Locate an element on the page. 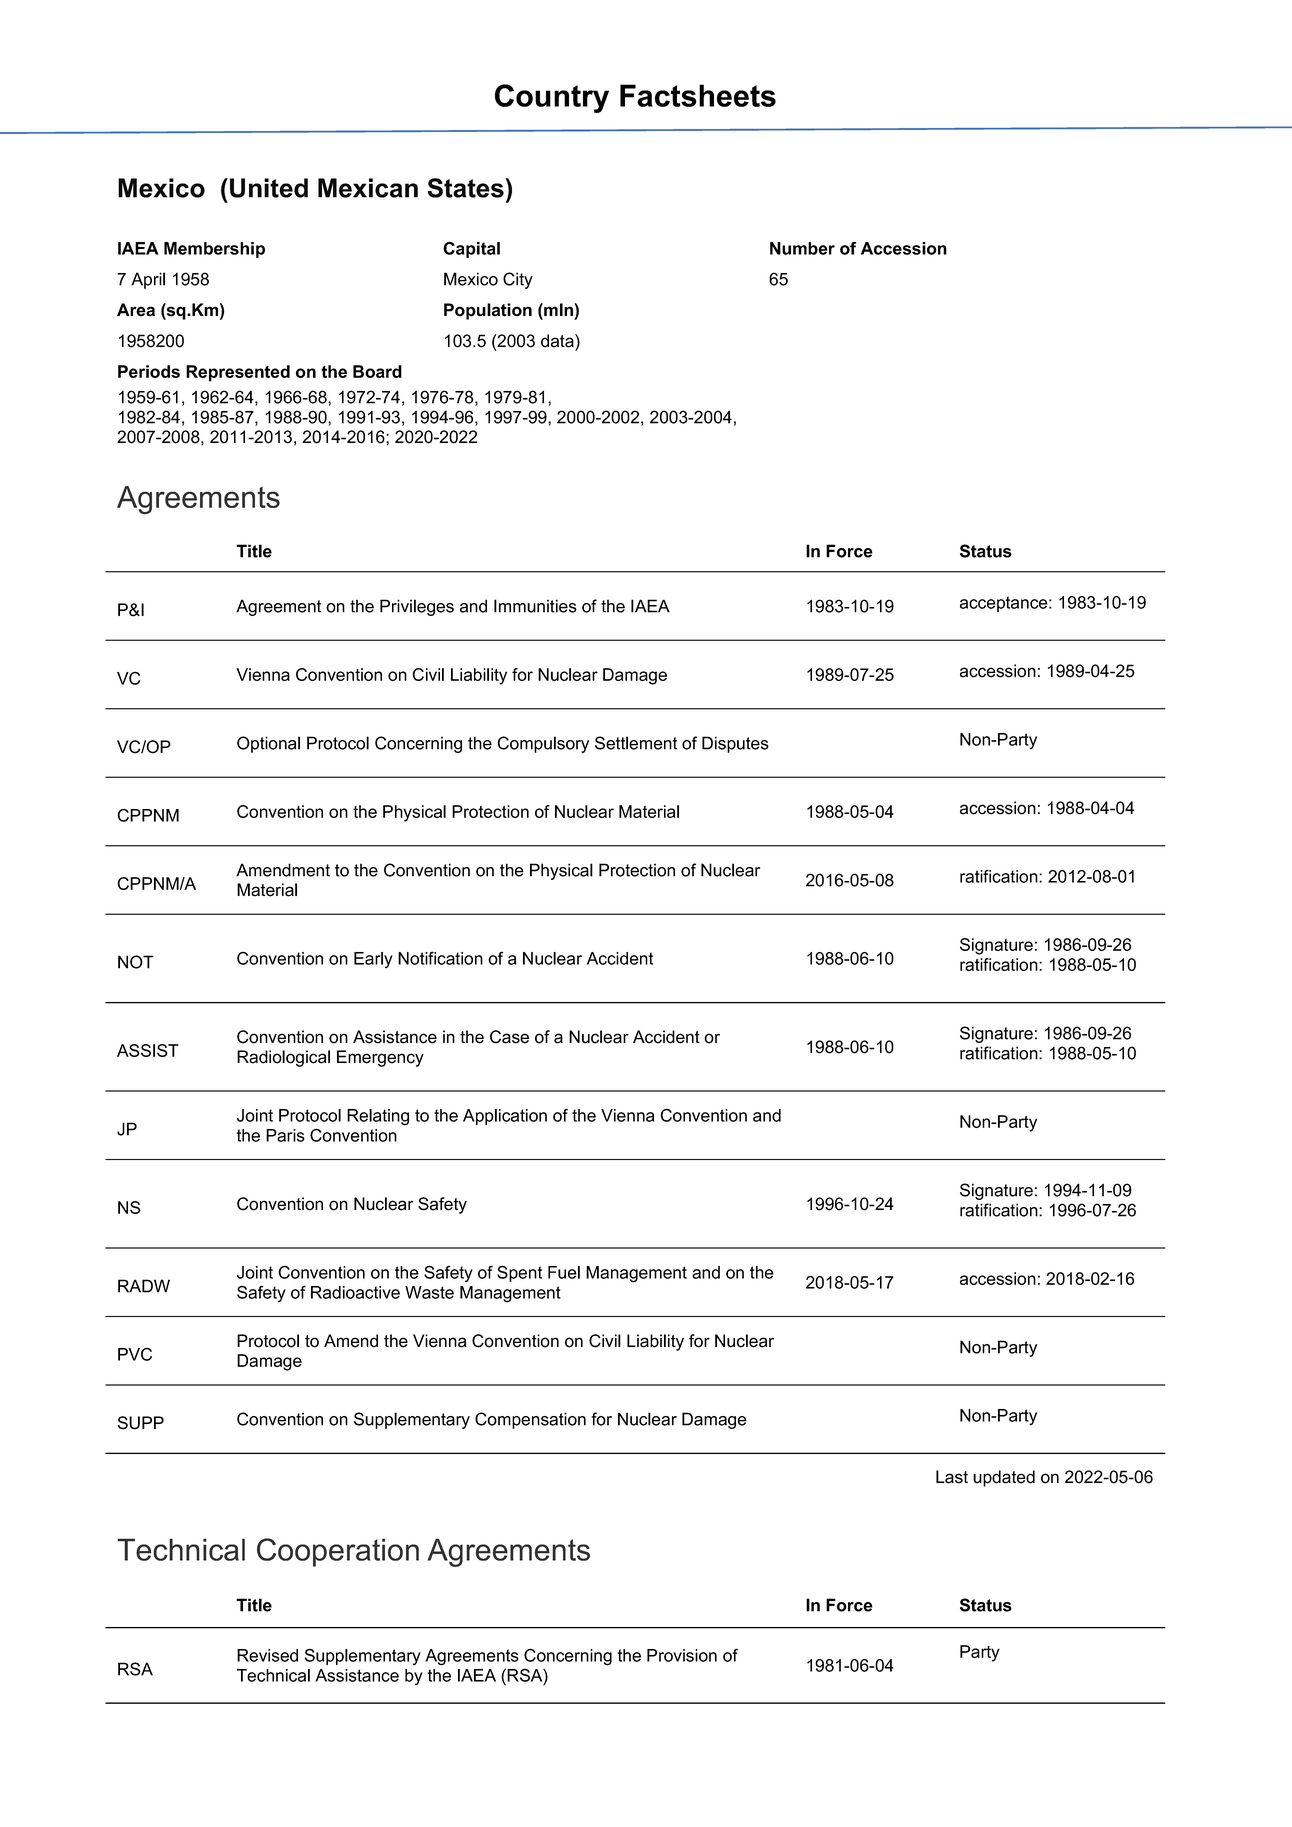 The width and height of the page is (1292, 1827). Compulsory is located at coordinates (543, 744).
